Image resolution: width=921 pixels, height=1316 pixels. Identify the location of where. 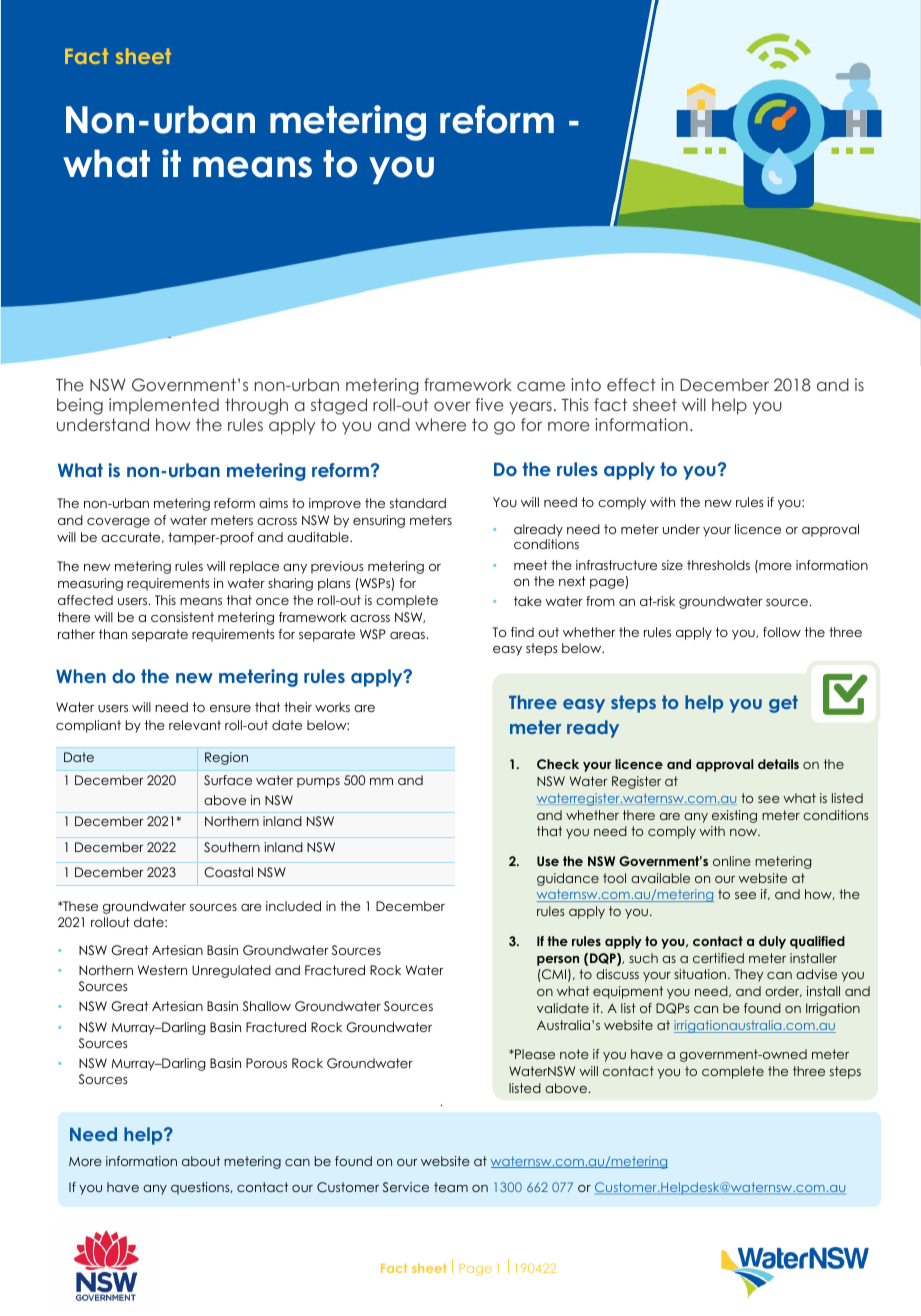
(440, 424).
